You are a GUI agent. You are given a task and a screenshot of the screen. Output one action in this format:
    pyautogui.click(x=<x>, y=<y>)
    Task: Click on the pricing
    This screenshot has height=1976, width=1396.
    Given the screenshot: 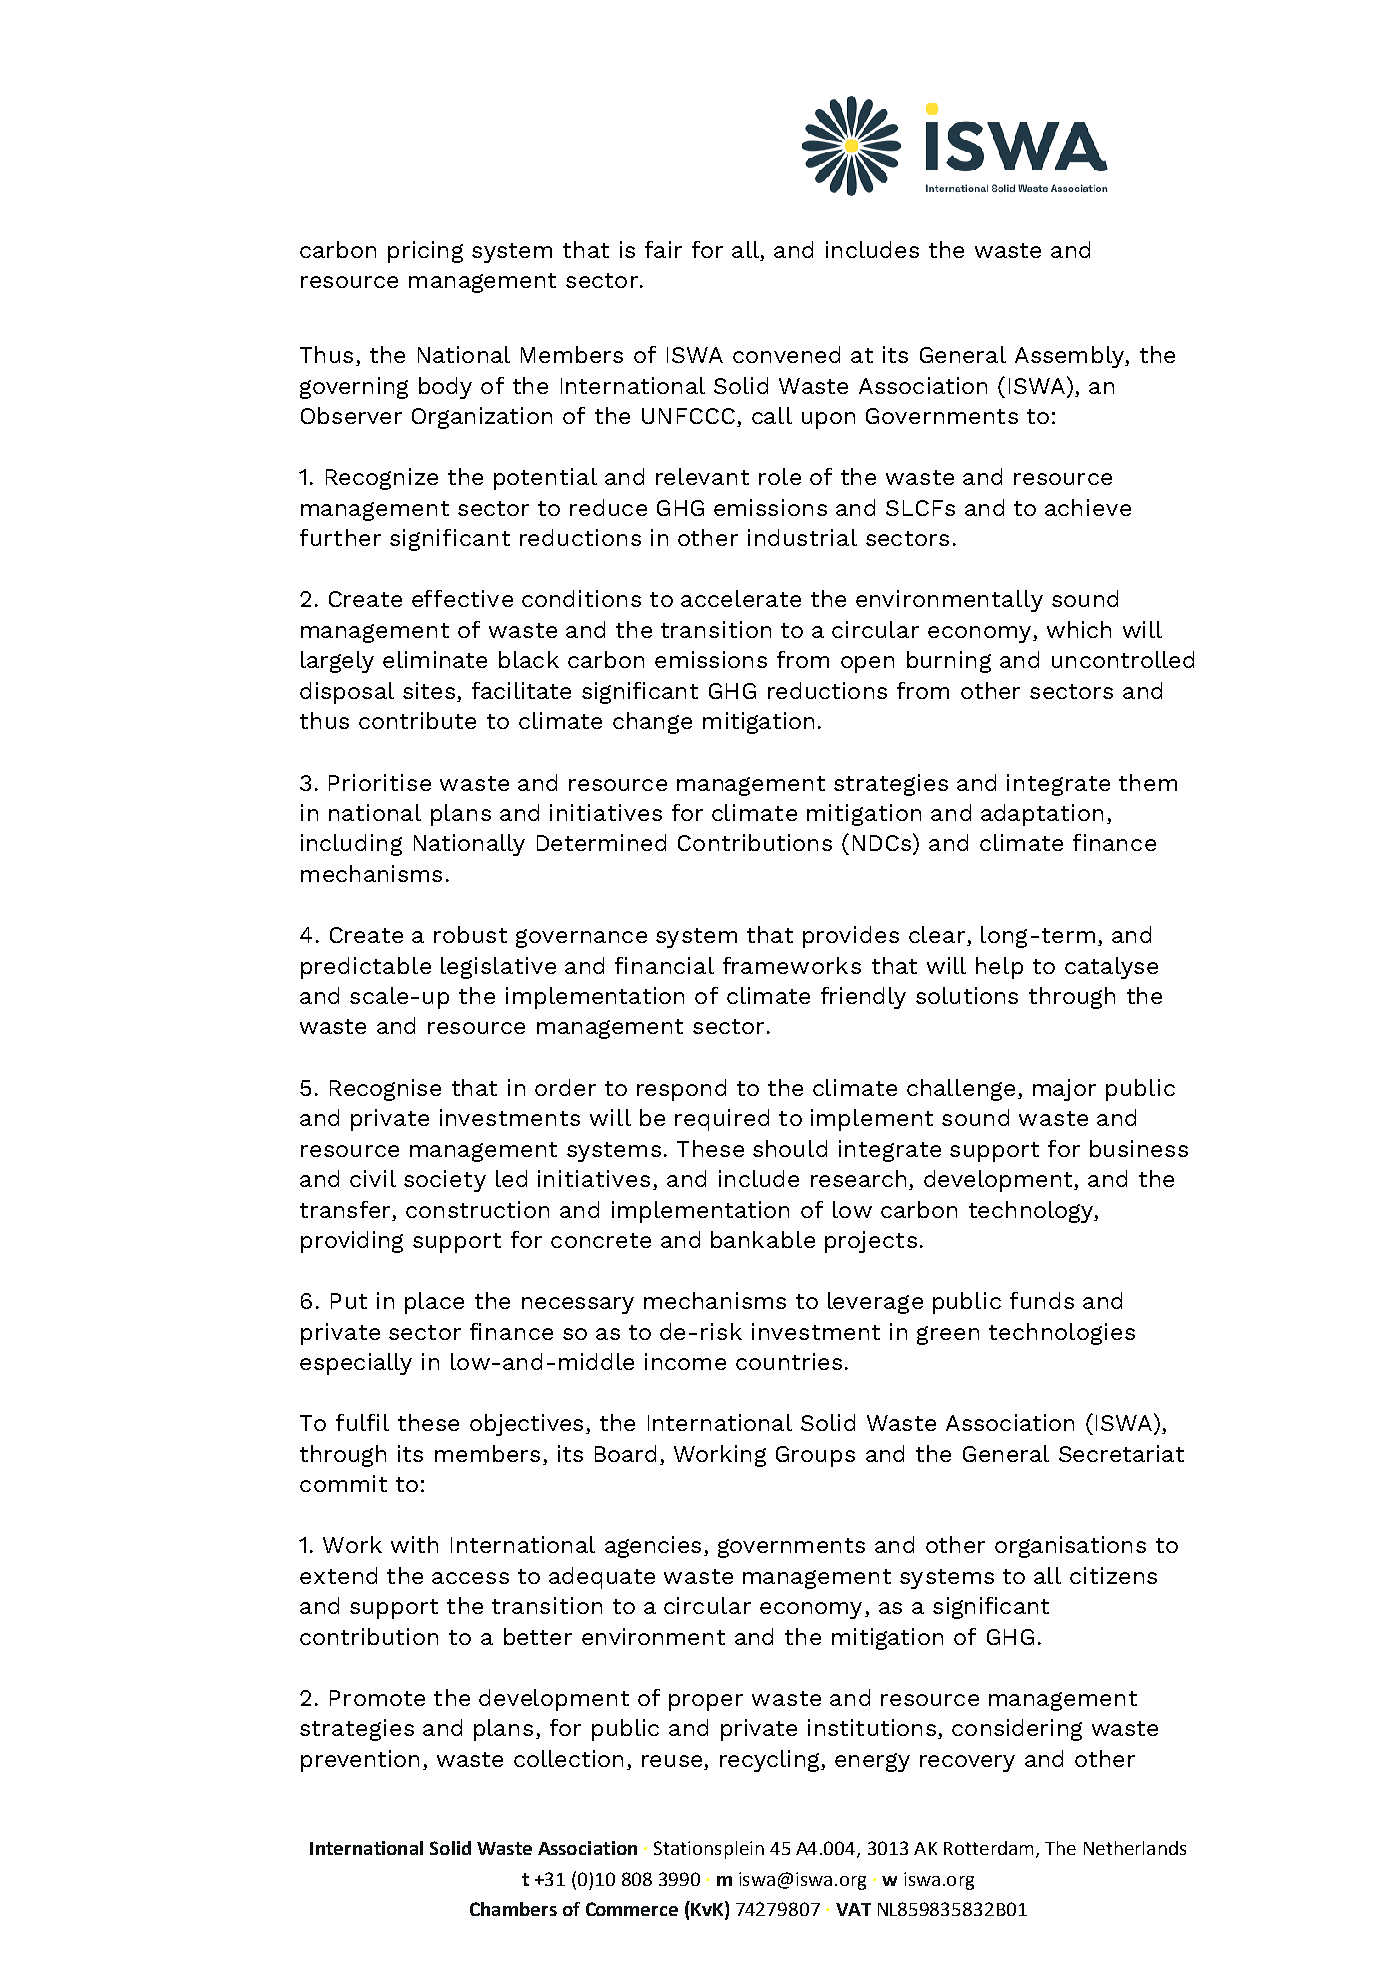 What is the action you would take?
    pyautogui.click(x=425, y=252)
